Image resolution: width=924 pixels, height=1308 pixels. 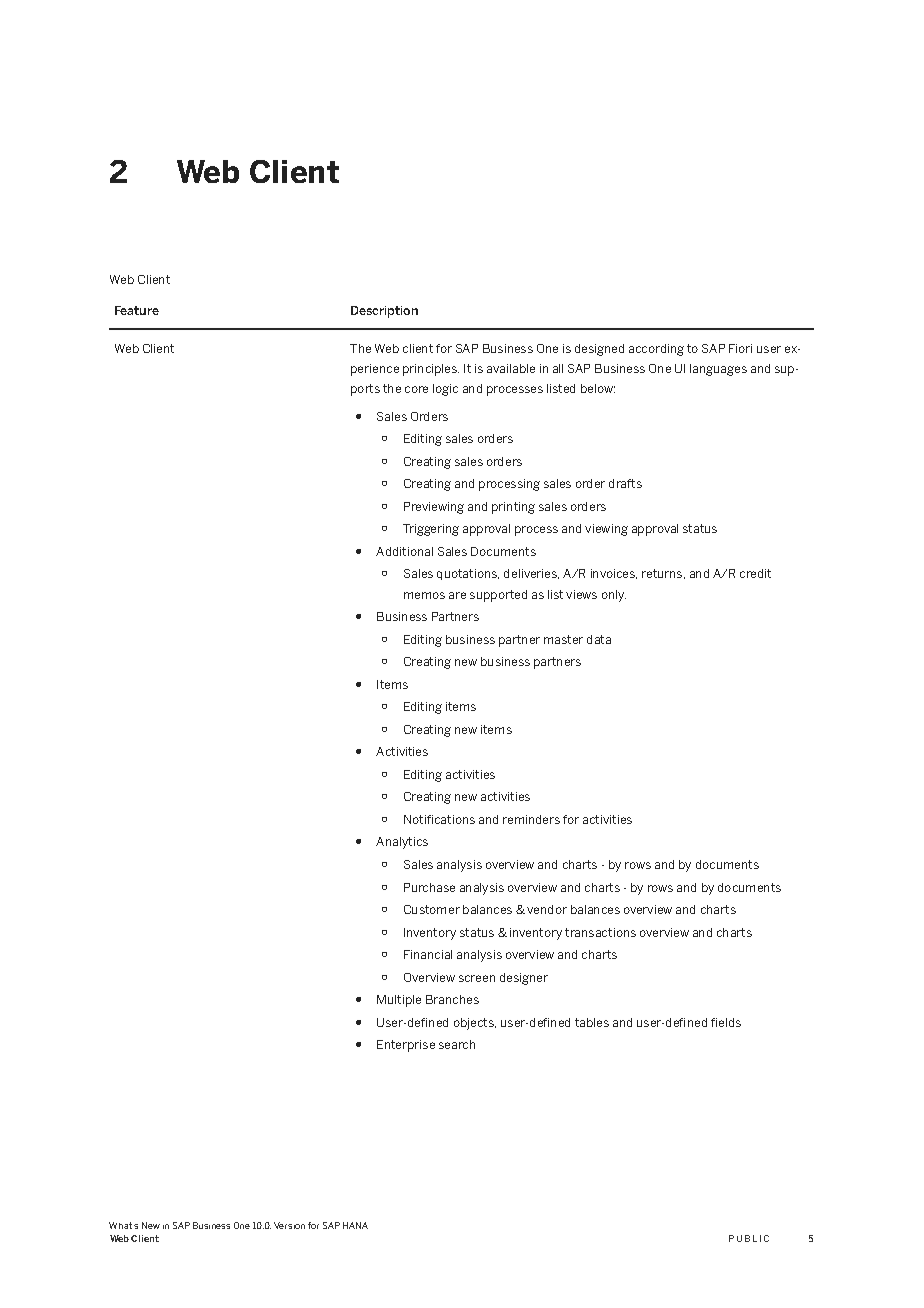 I want to click on fields, so click(x=726, y=1022).
